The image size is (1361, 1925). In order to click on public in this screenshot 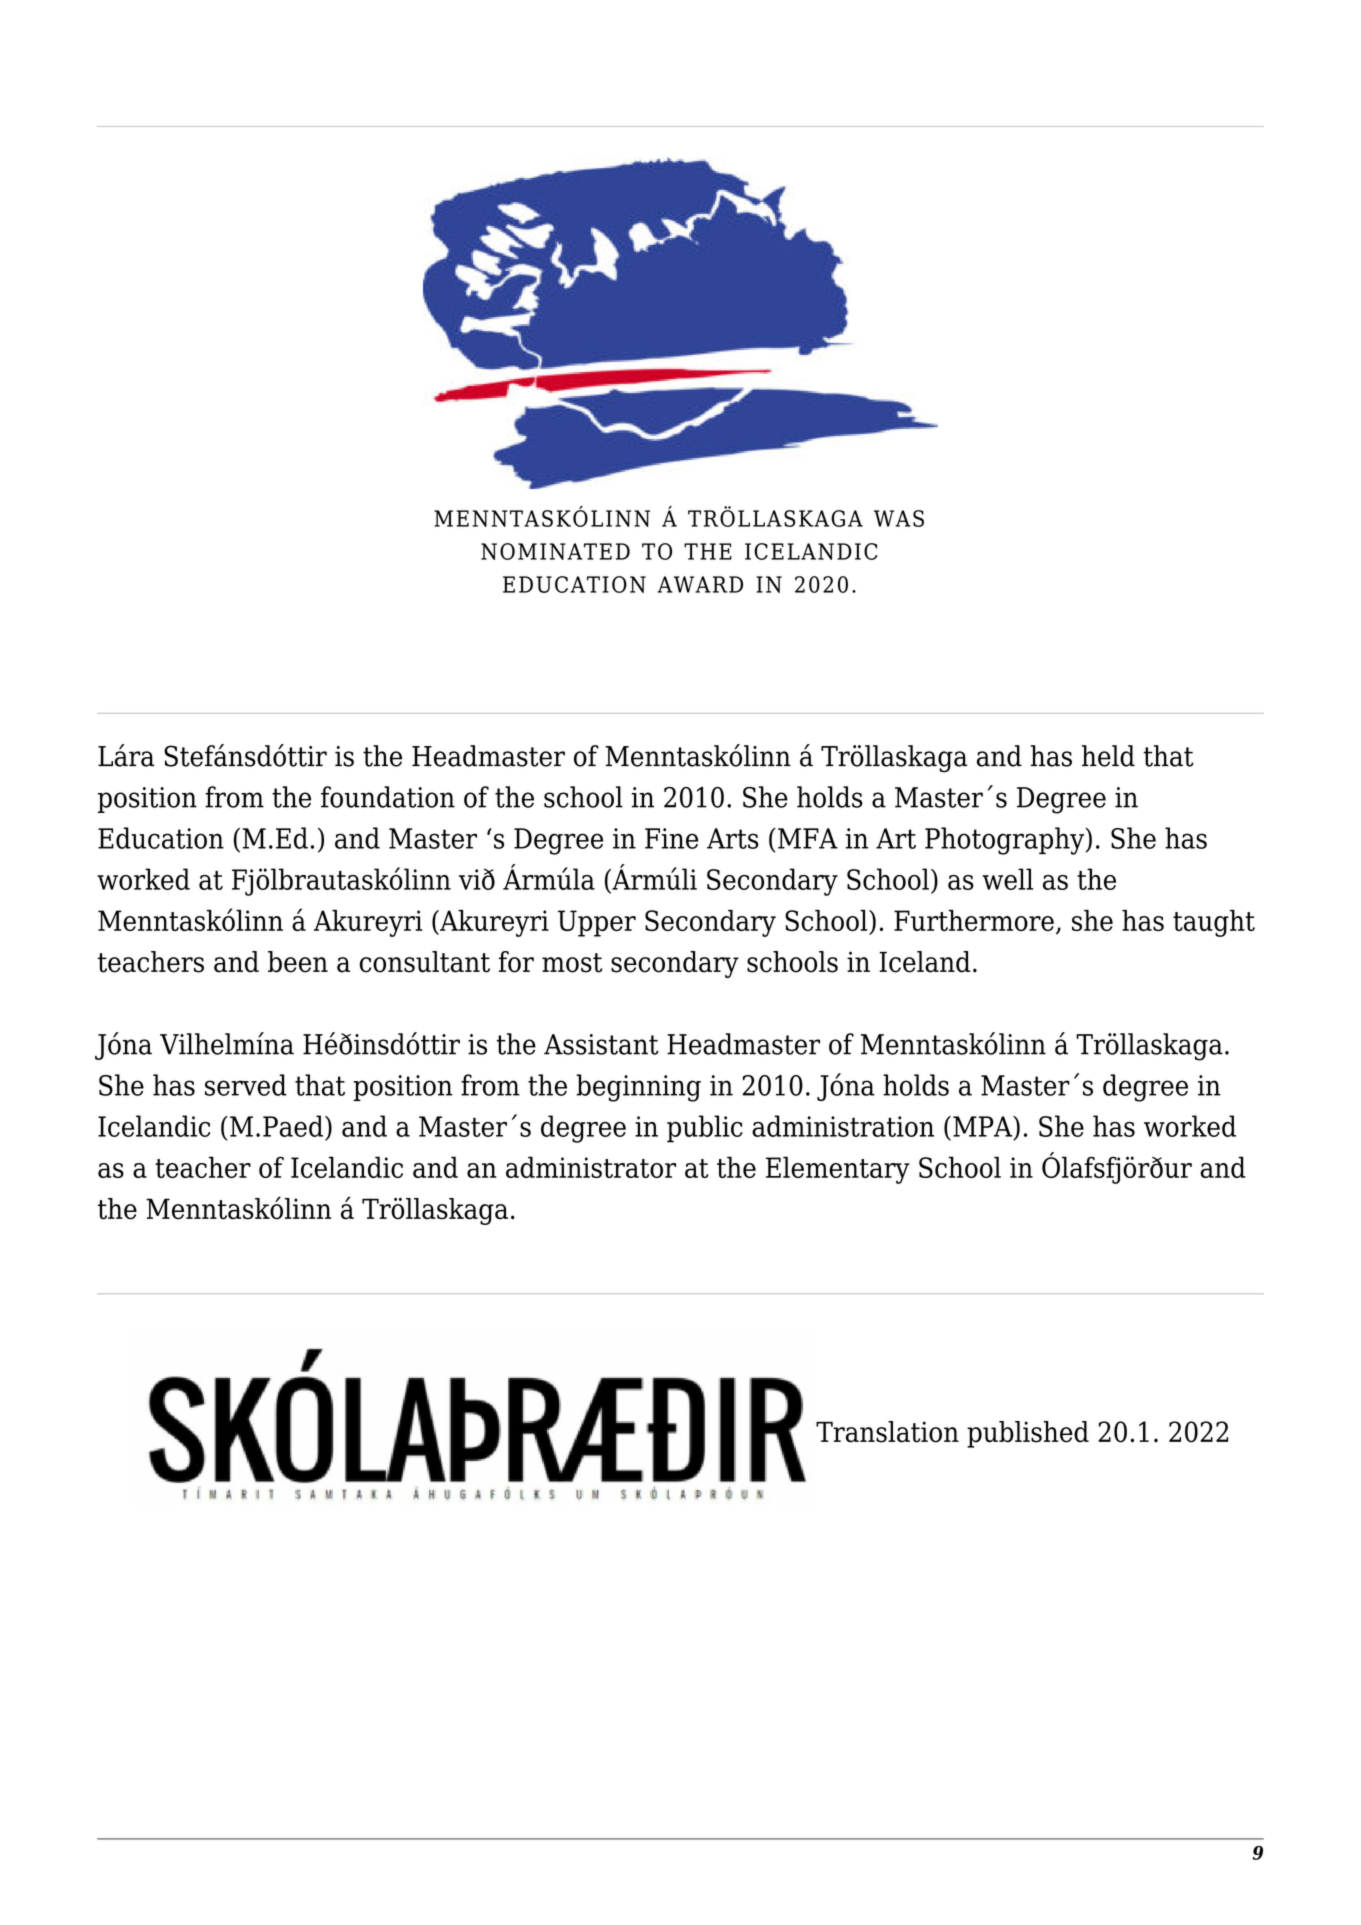, I will do `click(705, 1129)`.
